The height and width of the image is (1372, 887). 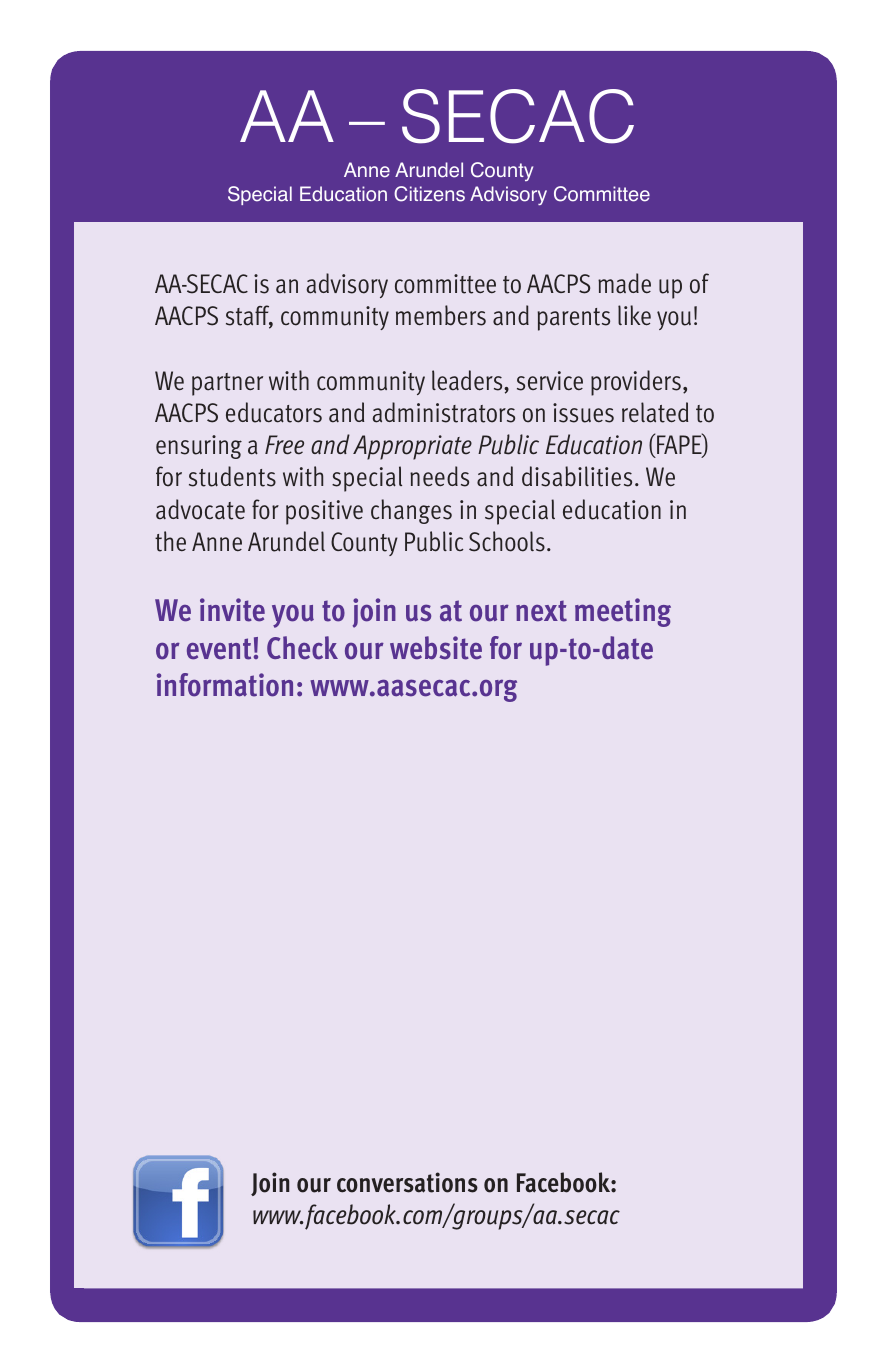 What do you see at coordinates (227, 384) in the image?
I see `partner` at bounding box center [227, 384].
